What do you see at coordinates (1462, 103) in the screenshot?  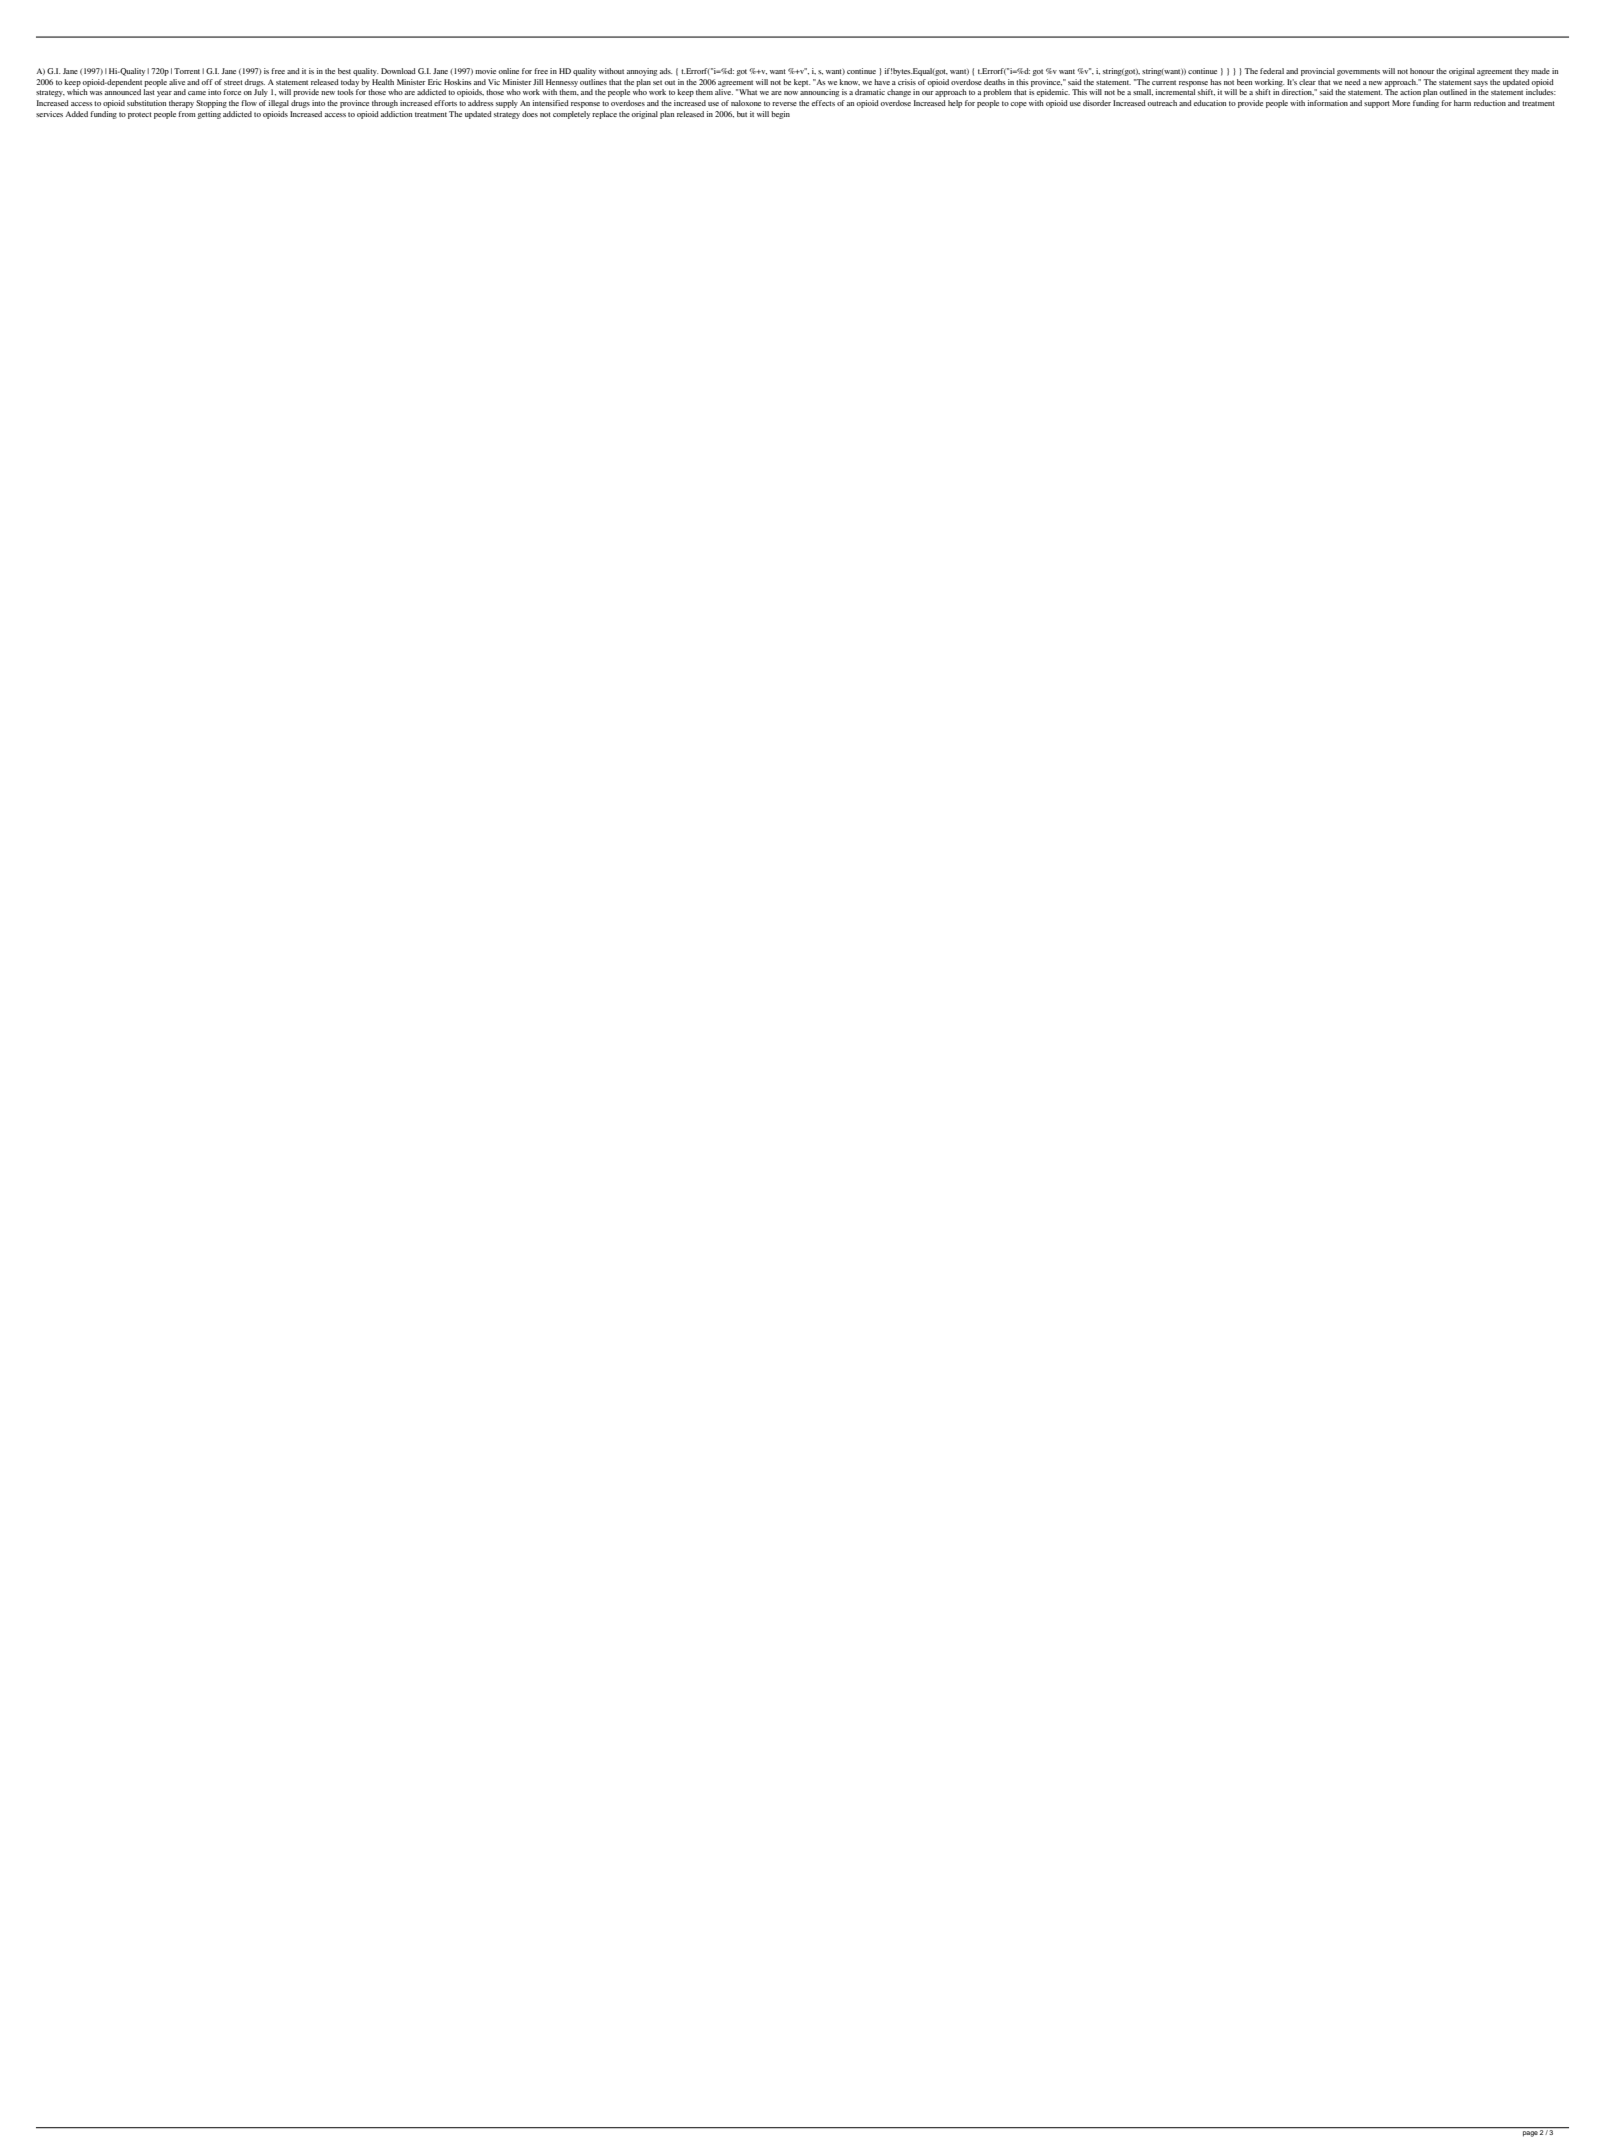 I see `harm` at bounding box center [1462, 103].
